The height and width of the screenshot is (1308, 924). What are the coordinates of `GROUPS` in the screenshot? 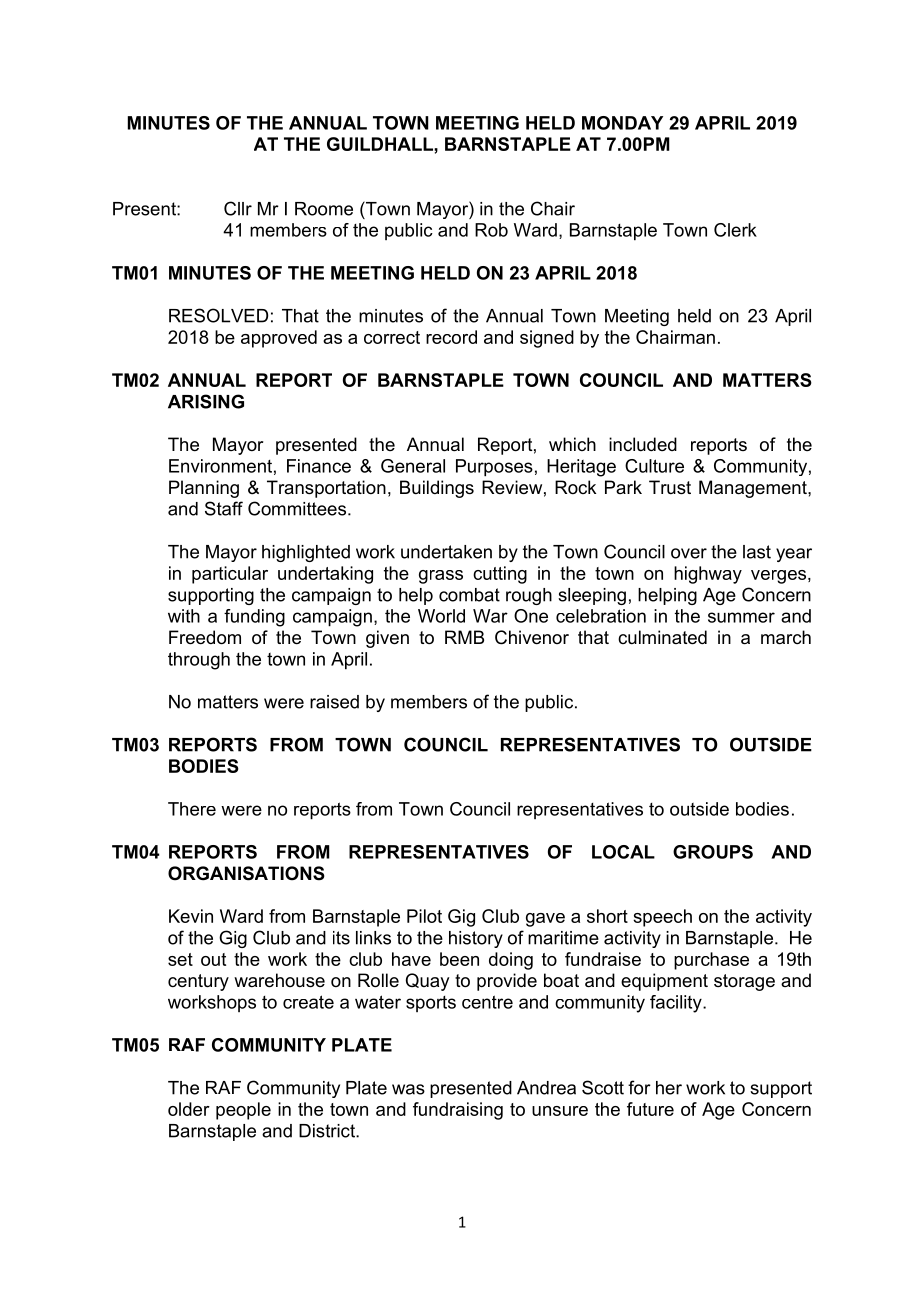 It's located at (713, 852).
